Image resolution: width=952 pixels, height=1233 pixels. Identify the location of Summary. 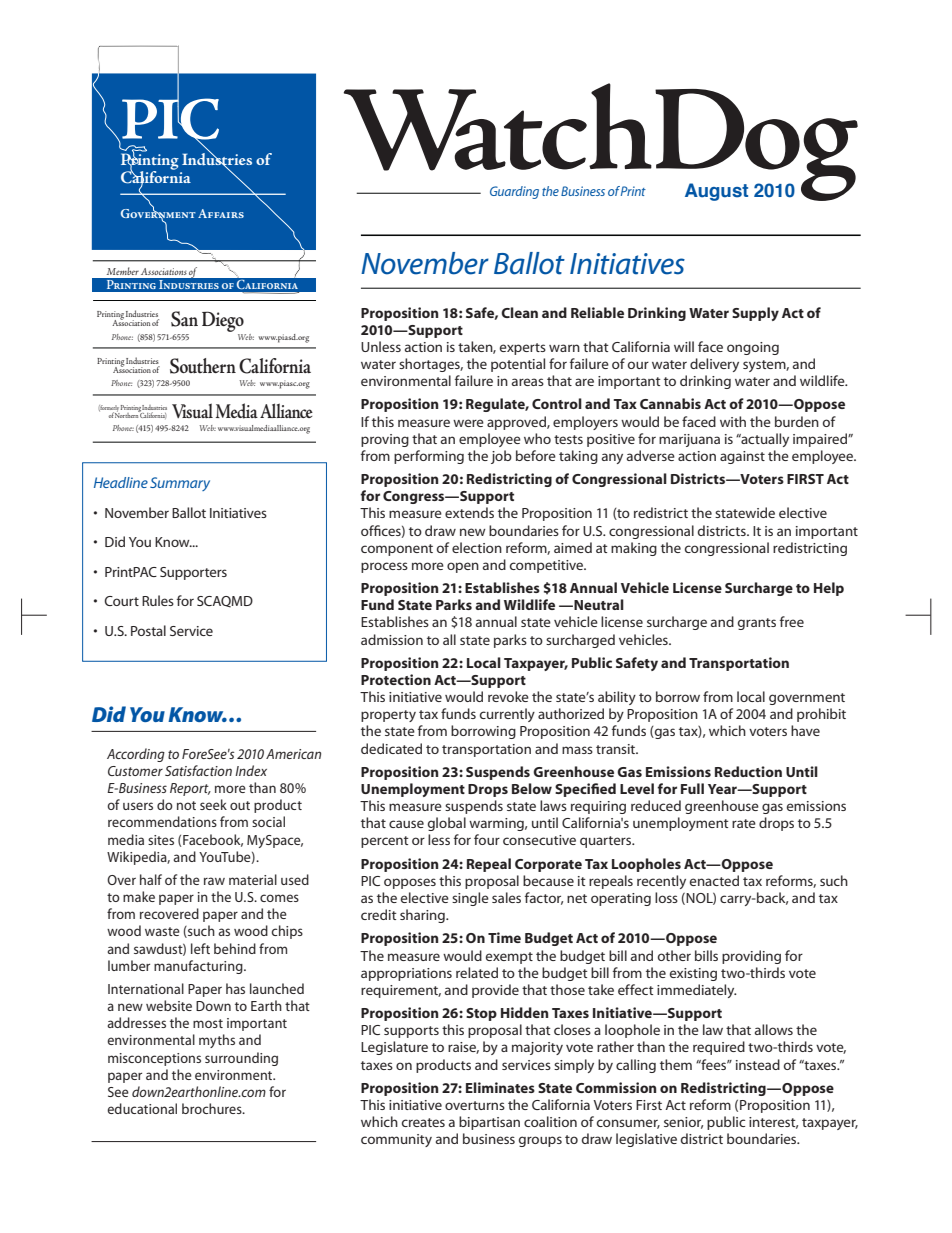
(180, 484).
